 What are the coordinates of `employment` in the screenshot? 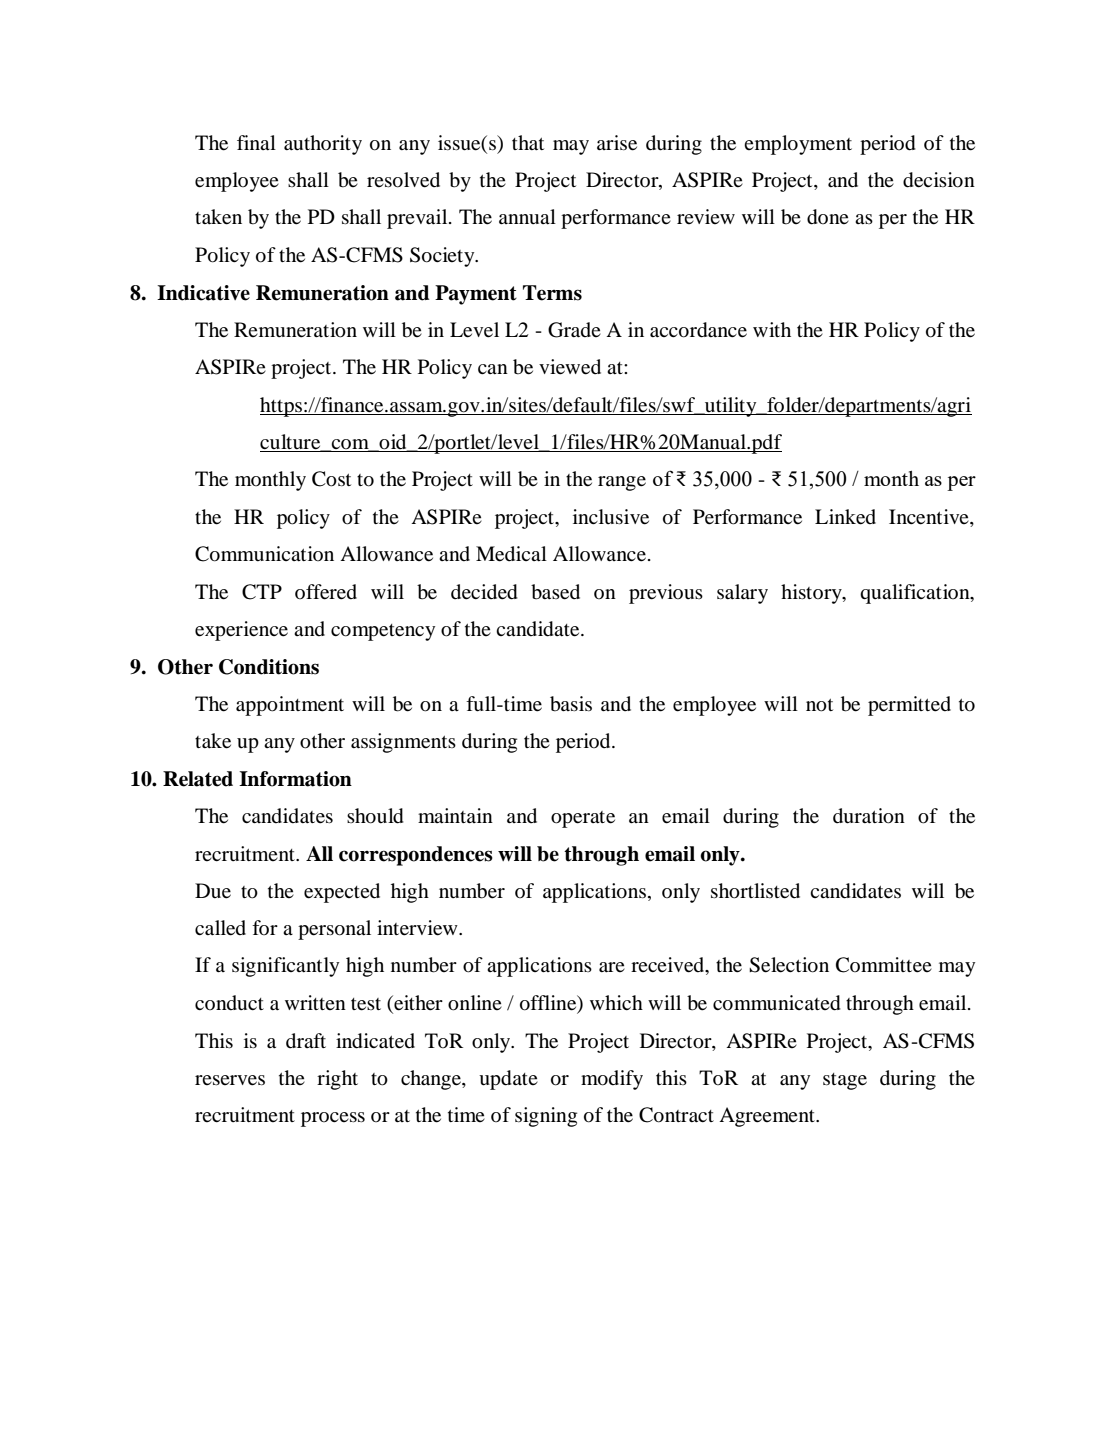 It's located at (798, 145).
